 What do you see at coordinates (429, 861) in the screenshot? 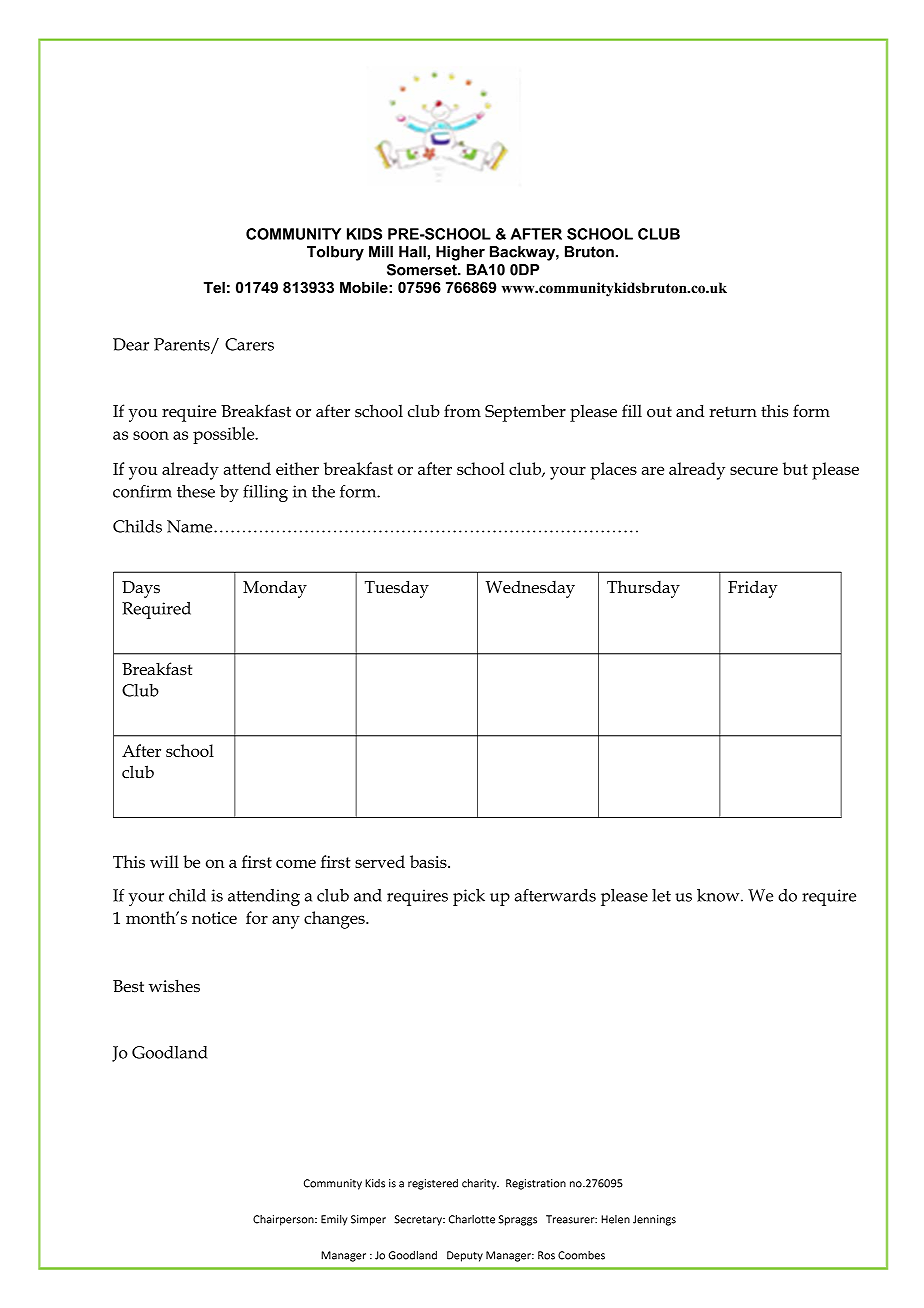
I see `basis` at bounding box center [429, 861].
